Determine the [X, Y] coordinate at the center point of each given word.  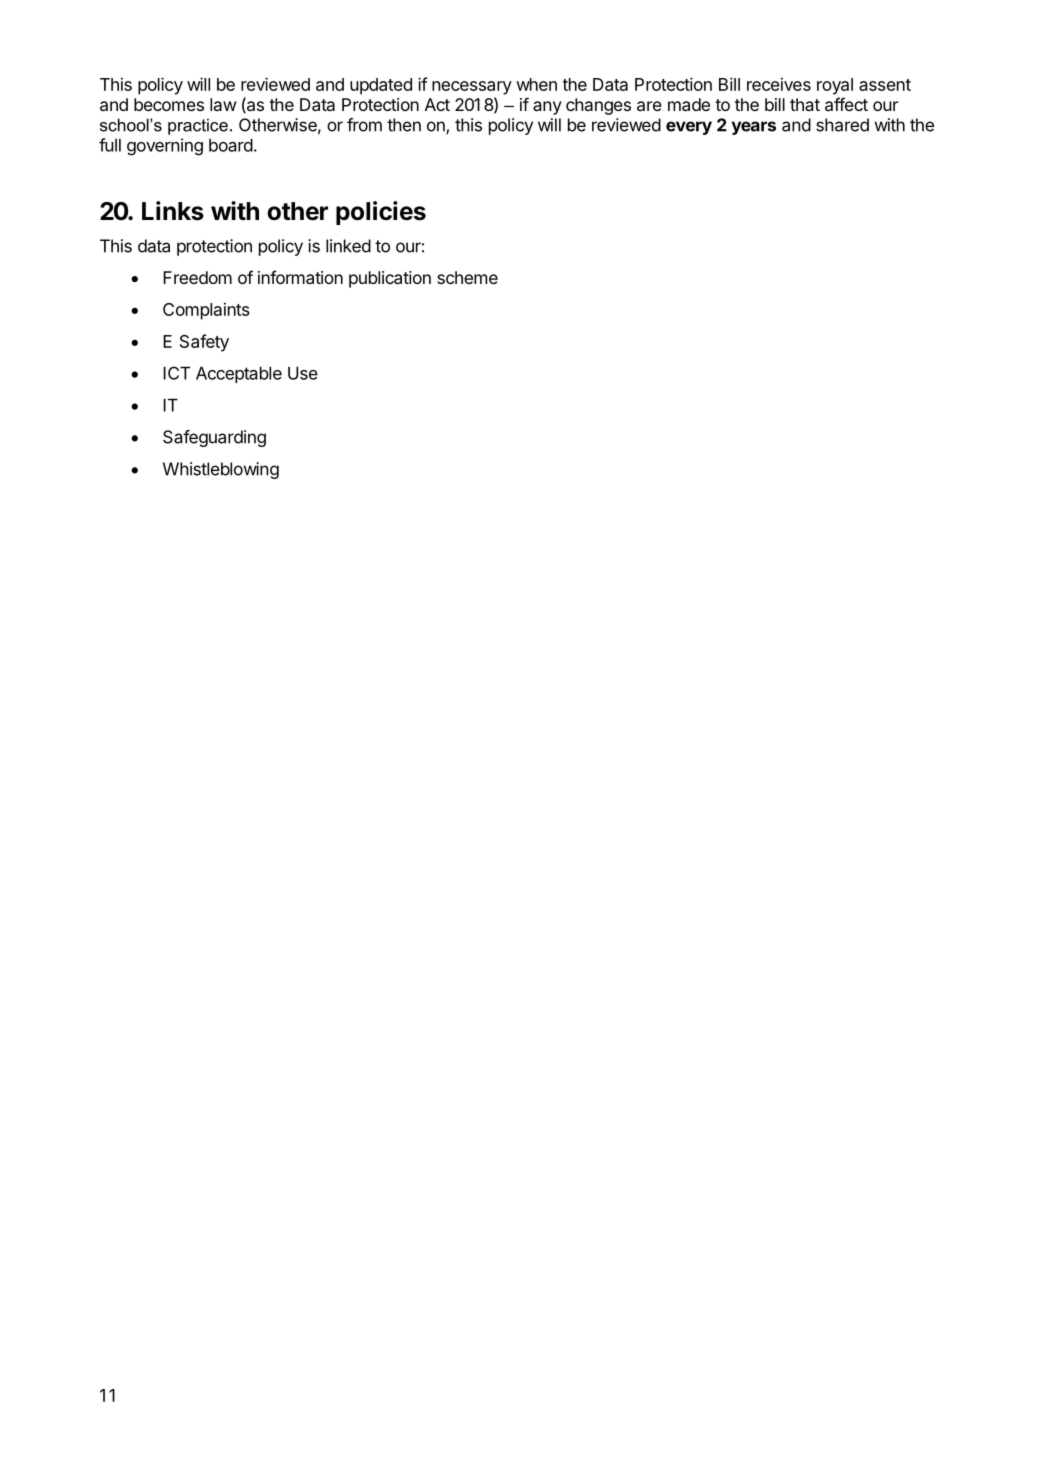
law [223, 104]
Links [173, 211]
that [805, 104]
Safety [204, 343]
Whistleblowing [221, 470]
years [753, 128]
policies [381, 213]
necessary [472, 88]
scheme [467, 277]
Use [303, 373]
